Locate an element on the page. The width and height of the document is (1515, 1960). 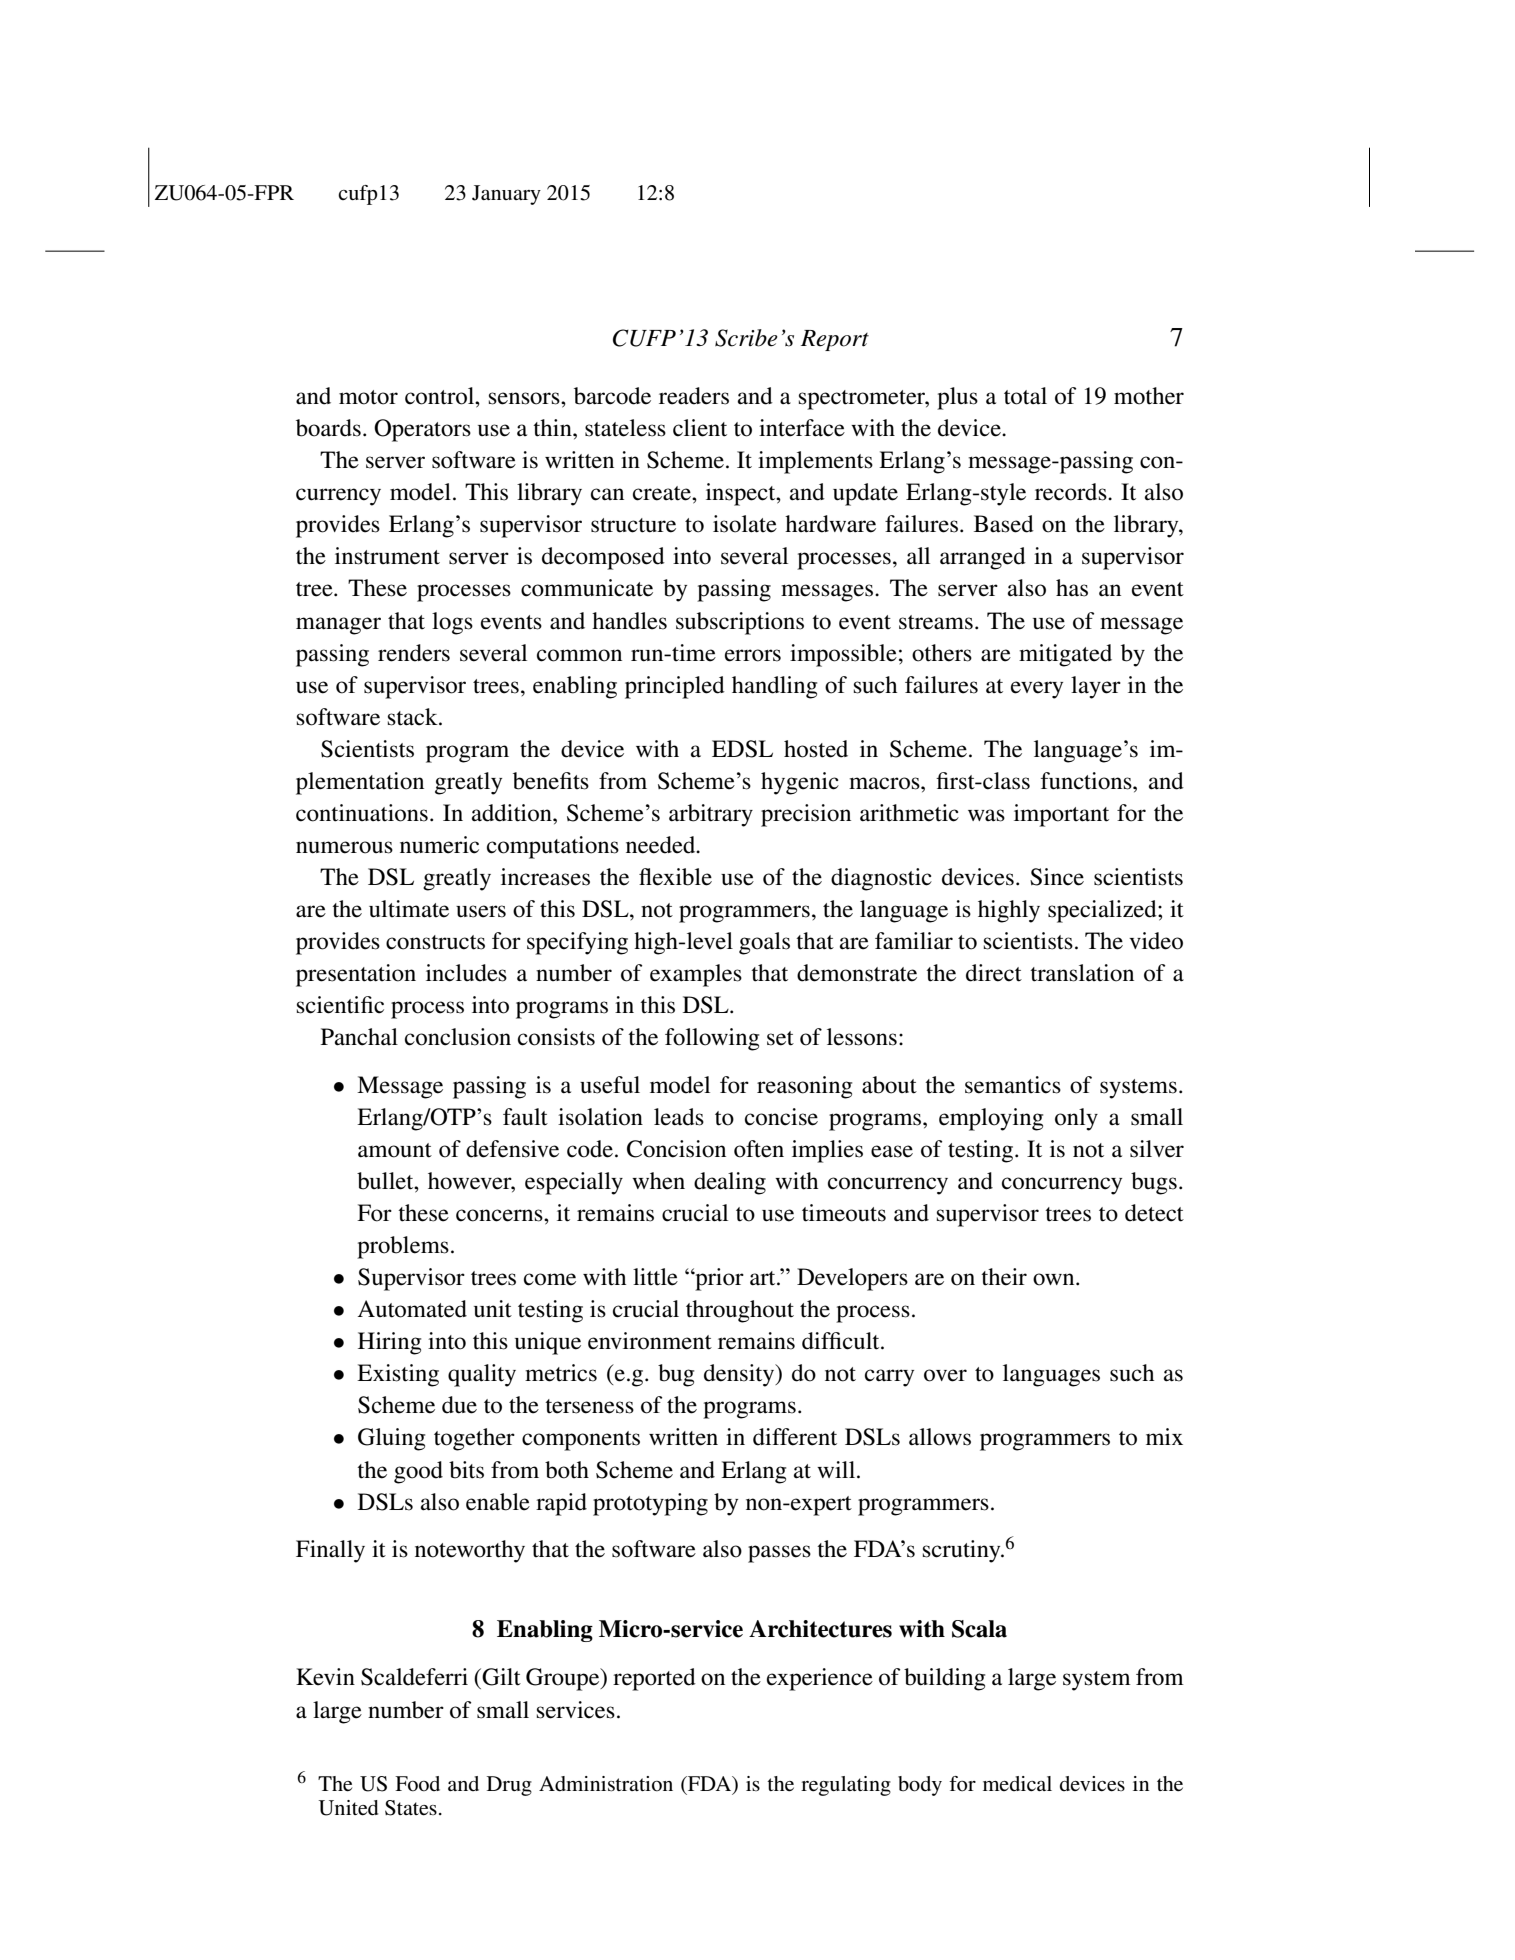
readers is located at coordinates (694, 396).
